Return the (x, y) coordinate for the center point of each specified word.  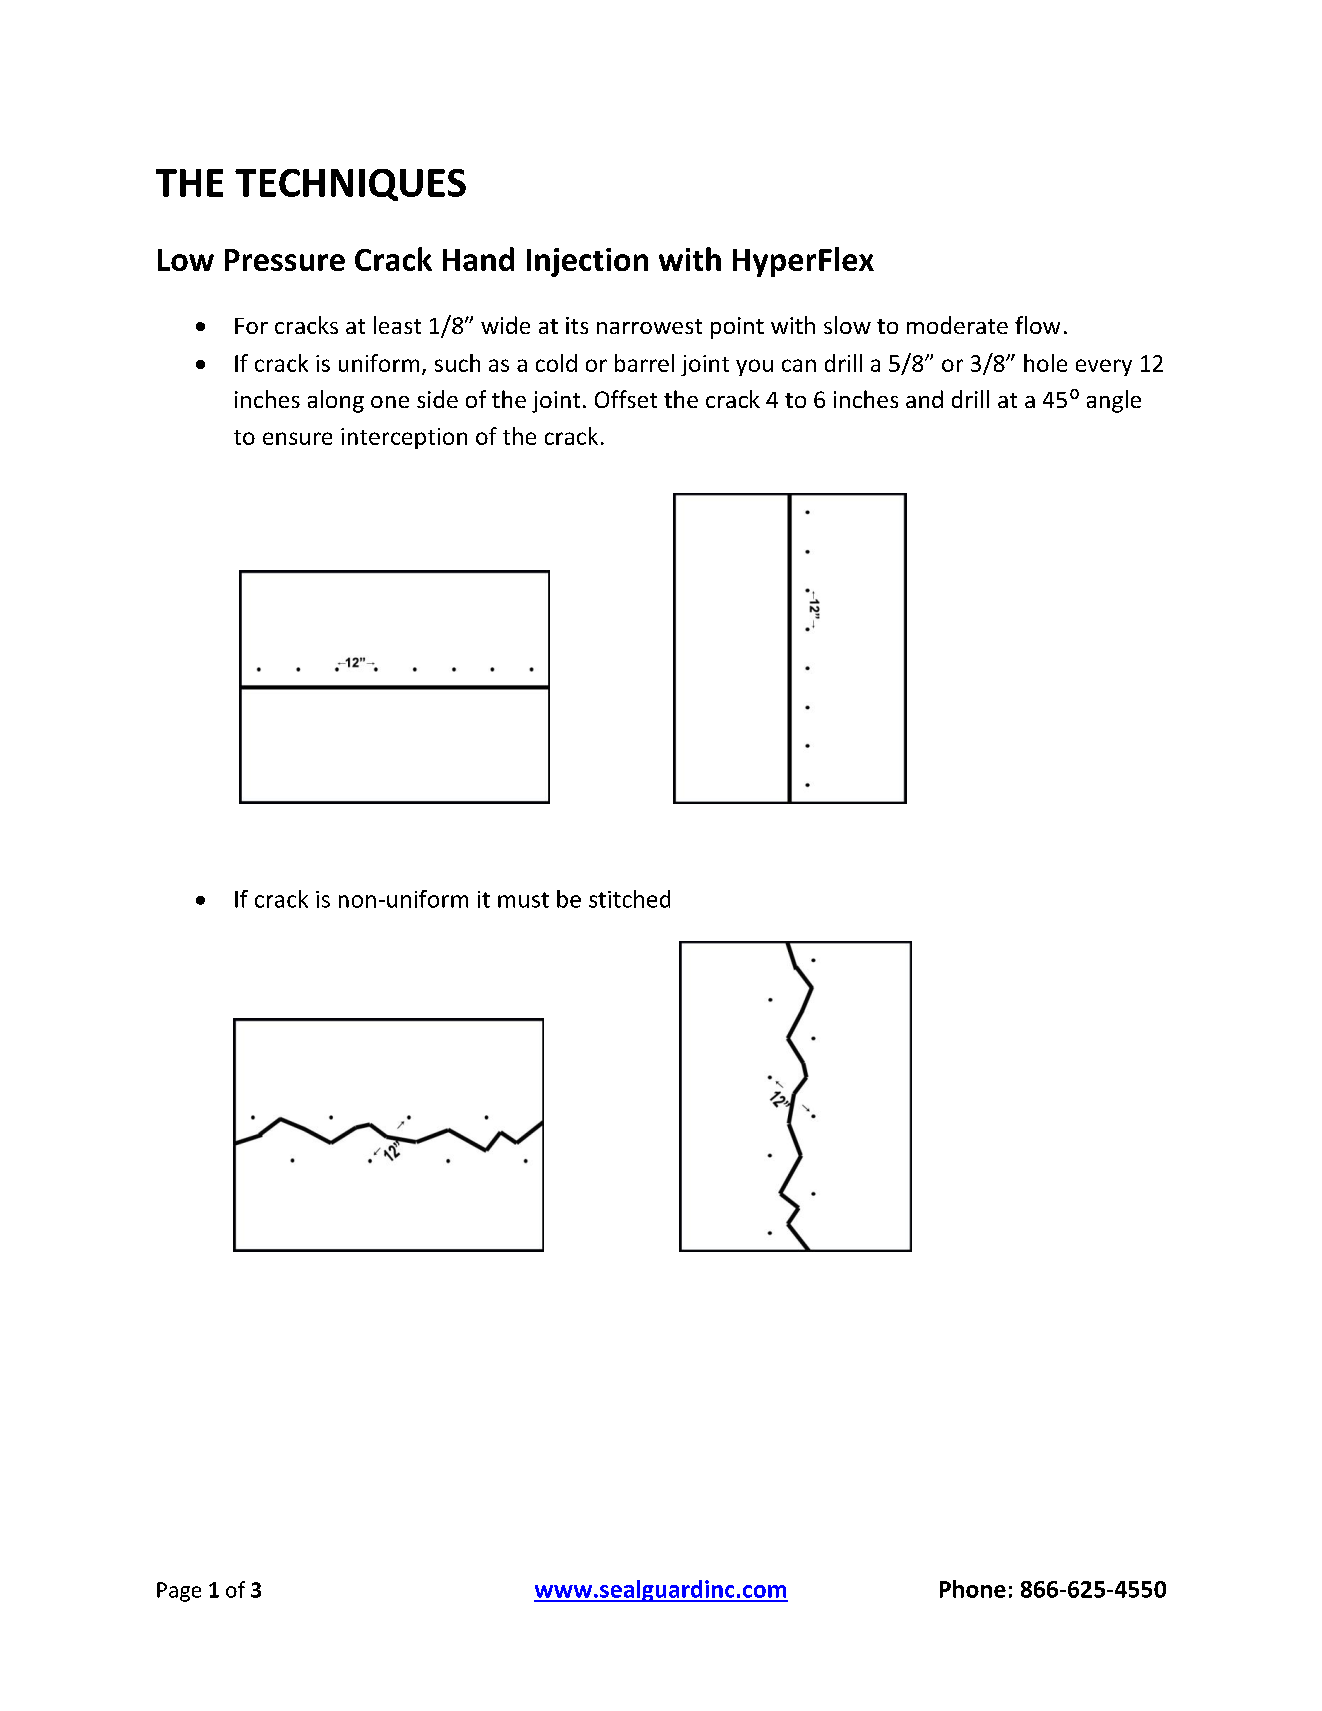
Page (179, 1592)
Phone (973, 1589)
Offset (626, 399)
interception (404, 438)
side (437, 399)
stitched (629, 899)
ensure (297, 438)
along (336, 401)
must (523, 900)
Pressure (285, 260)
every (1104, 367)
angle (1114, 401)
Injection (587, 262)
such (457, 363)
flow (1037, 325)
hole (1045, 363)
